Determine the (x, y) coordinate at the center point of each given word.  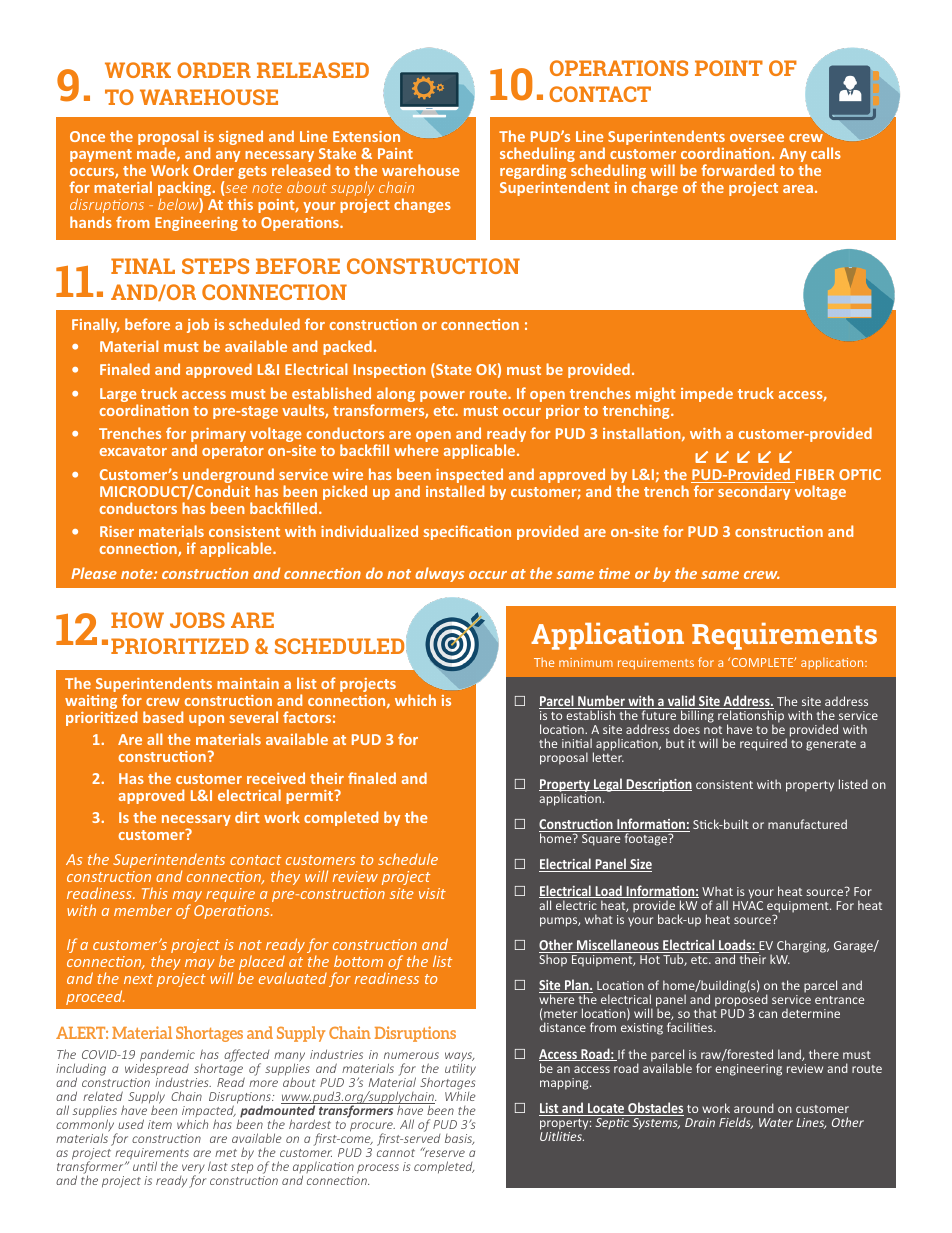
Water (776, 1122)
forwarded (737, 170)
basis (459, 1139)
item (160, 1124)
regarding (533, 171)
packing (186, 190)
